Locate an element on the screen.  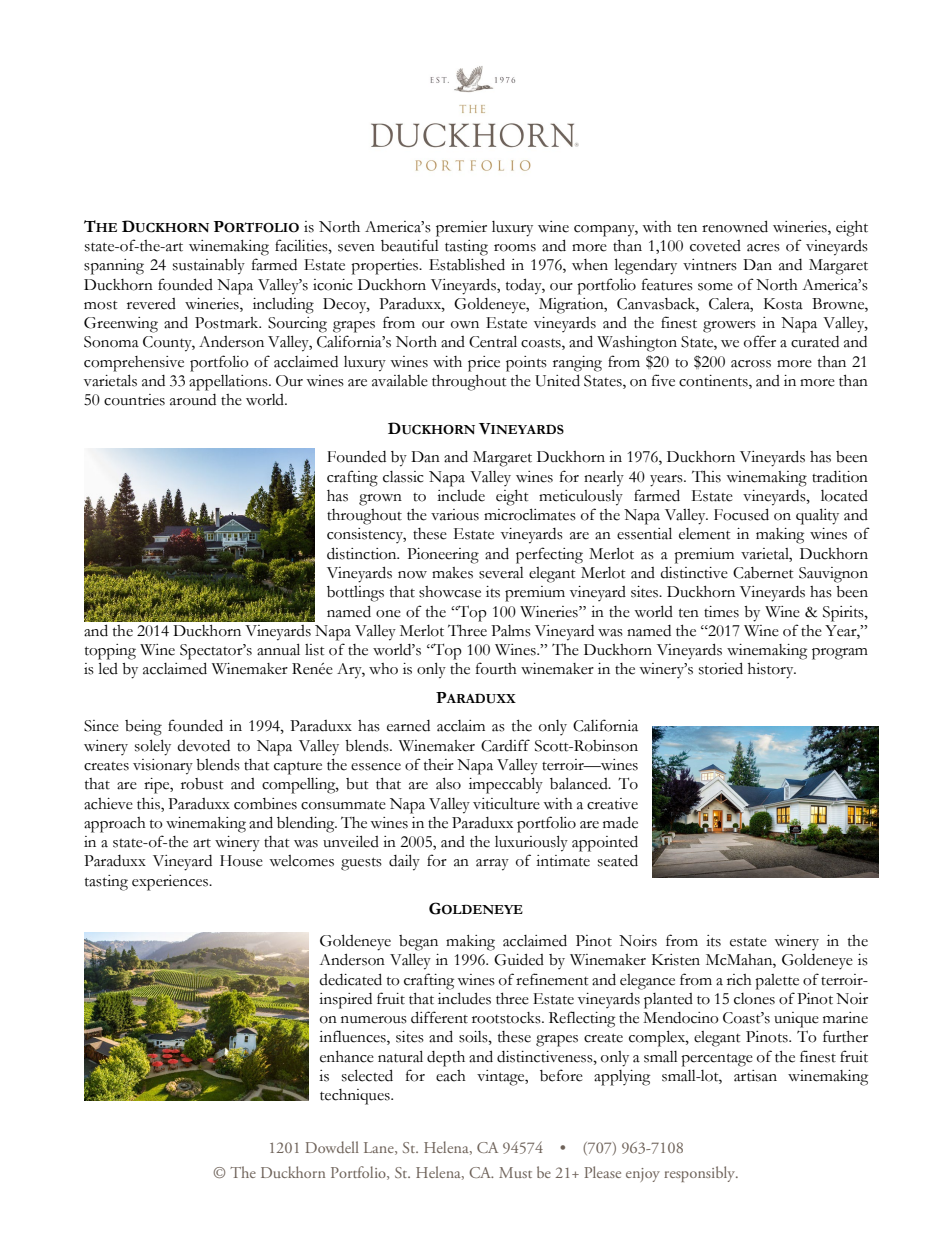
responsibly is located at coordinates (701, 1174).
